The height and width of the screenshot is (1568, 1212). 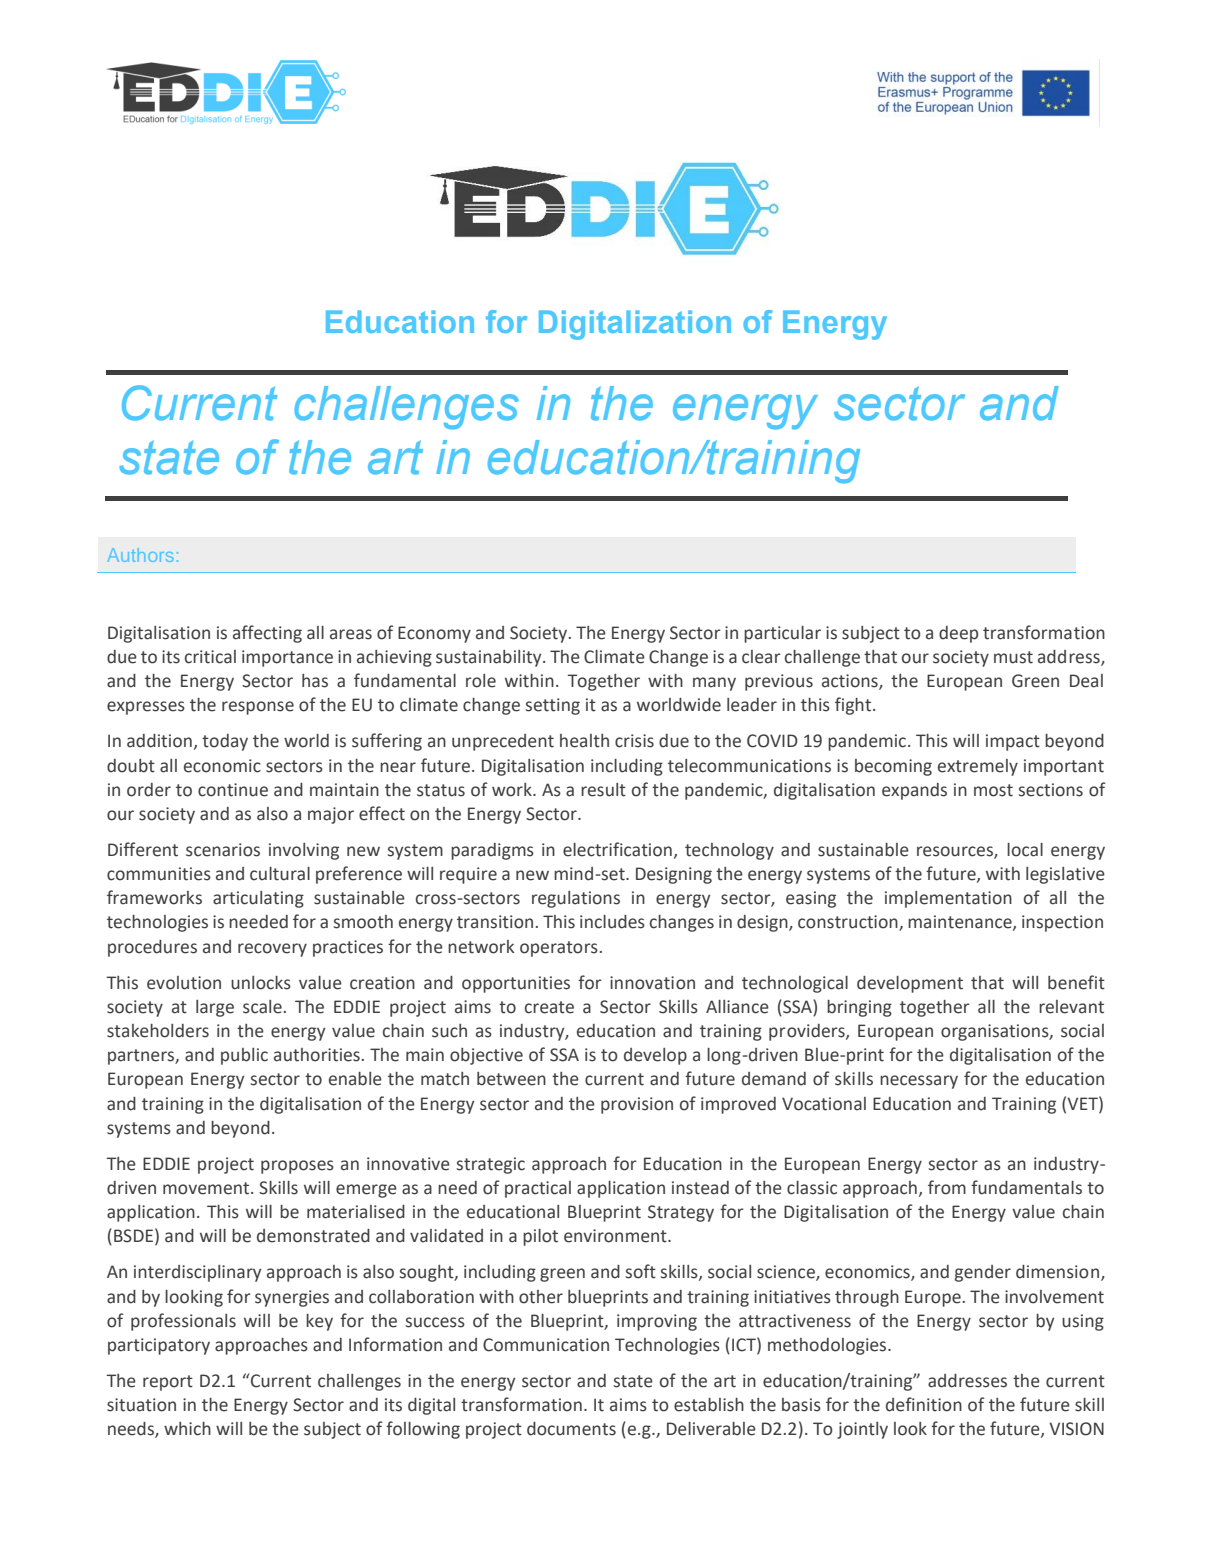 What do you see at coordinates (267, 634) in the screenshot?
I see `affecting` at bounding box center [267, 634].
